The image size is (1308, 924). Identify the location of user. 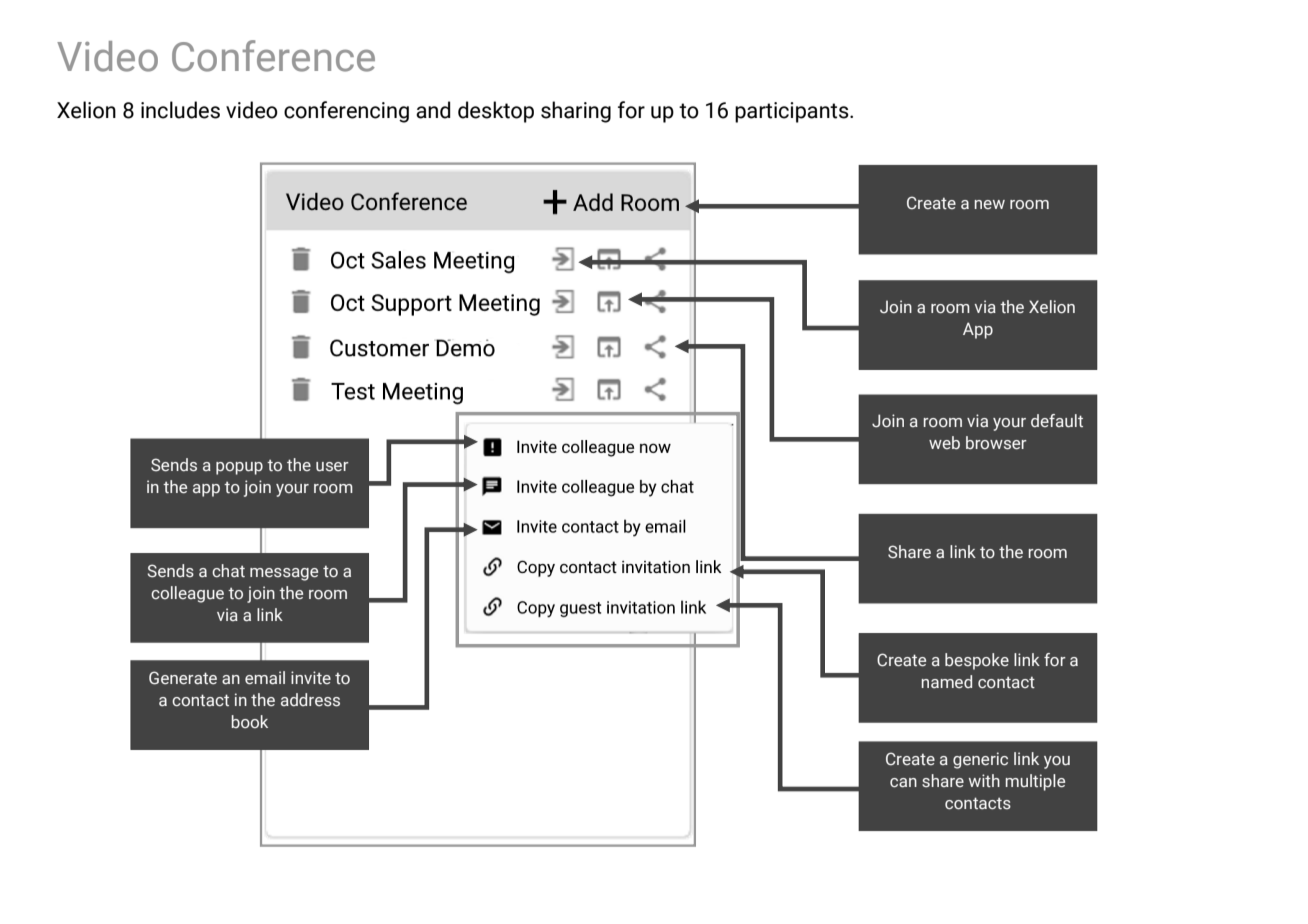
(332, 467).
